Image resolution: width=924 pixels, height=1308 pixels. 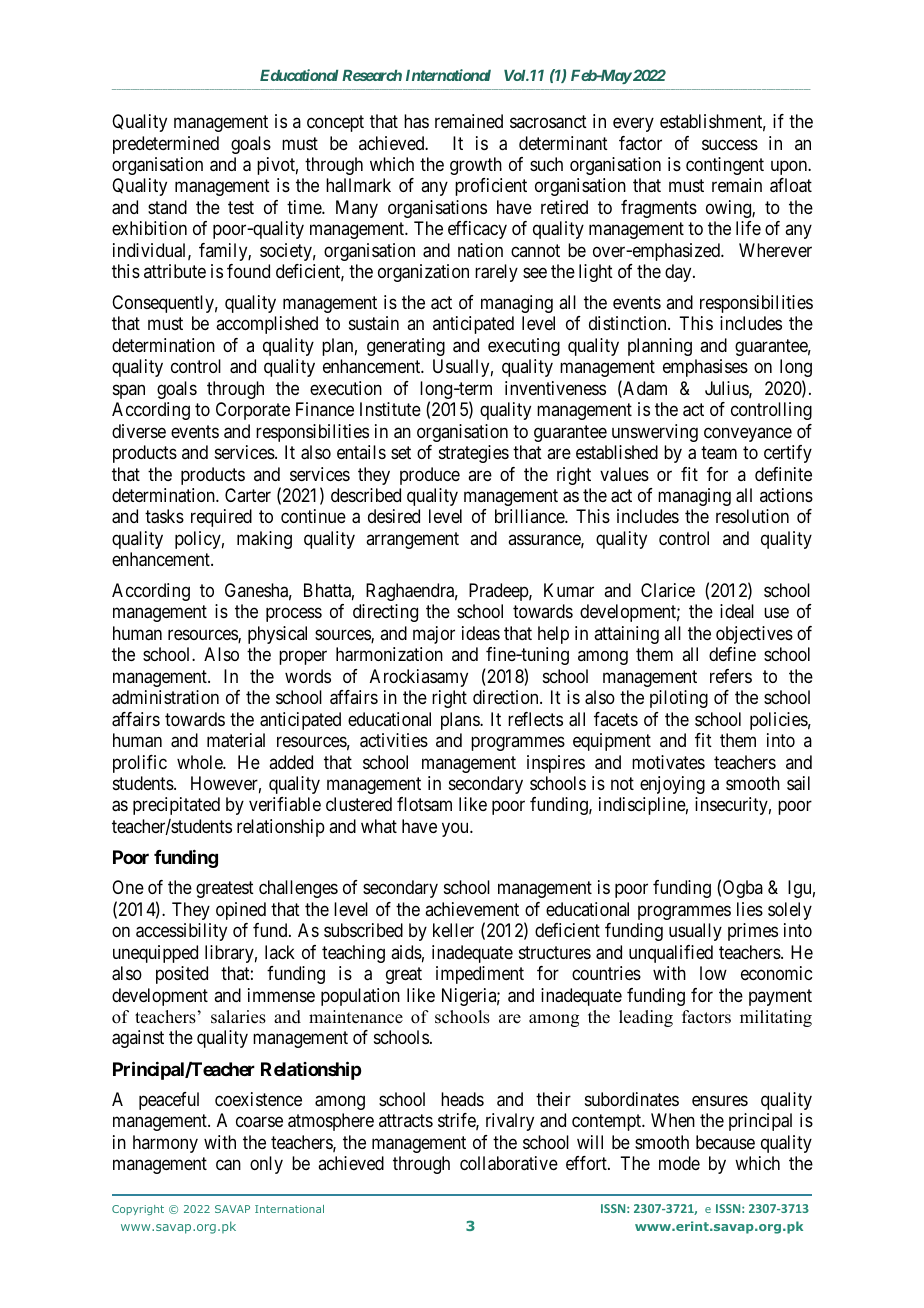 What do you see at coordinates (725, 1142) in the document?
I see `because` at bounding box center [725, 1142].
